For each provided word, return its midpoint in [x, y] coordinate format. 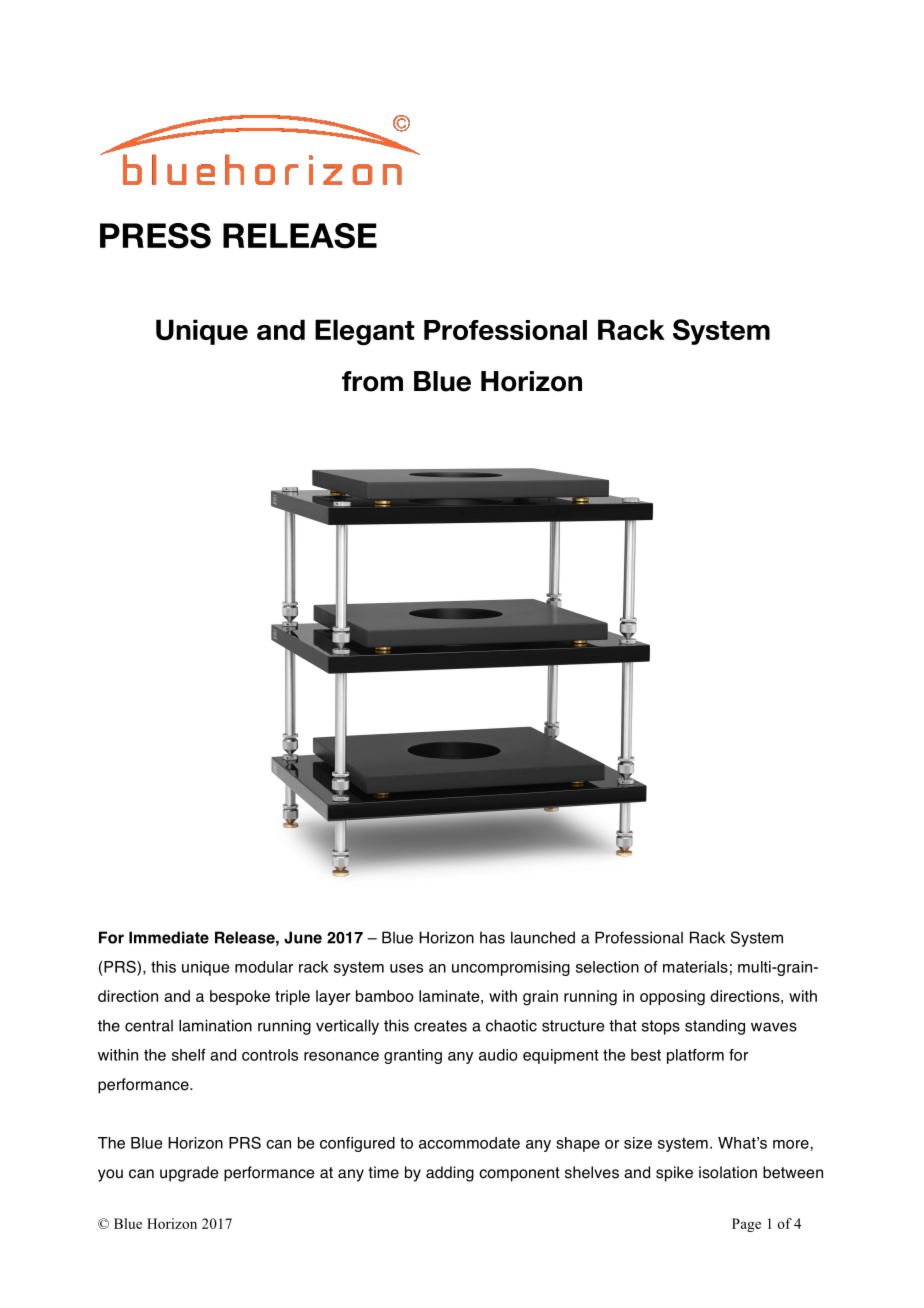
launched [543, 937]
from [372, 381]
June [303, 937]
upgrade [189, 1174]
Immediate [169, 937]
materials [695, 967]
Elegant [364, 332]
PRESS [155, 236]
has [492, 937]
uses [406, 968]
